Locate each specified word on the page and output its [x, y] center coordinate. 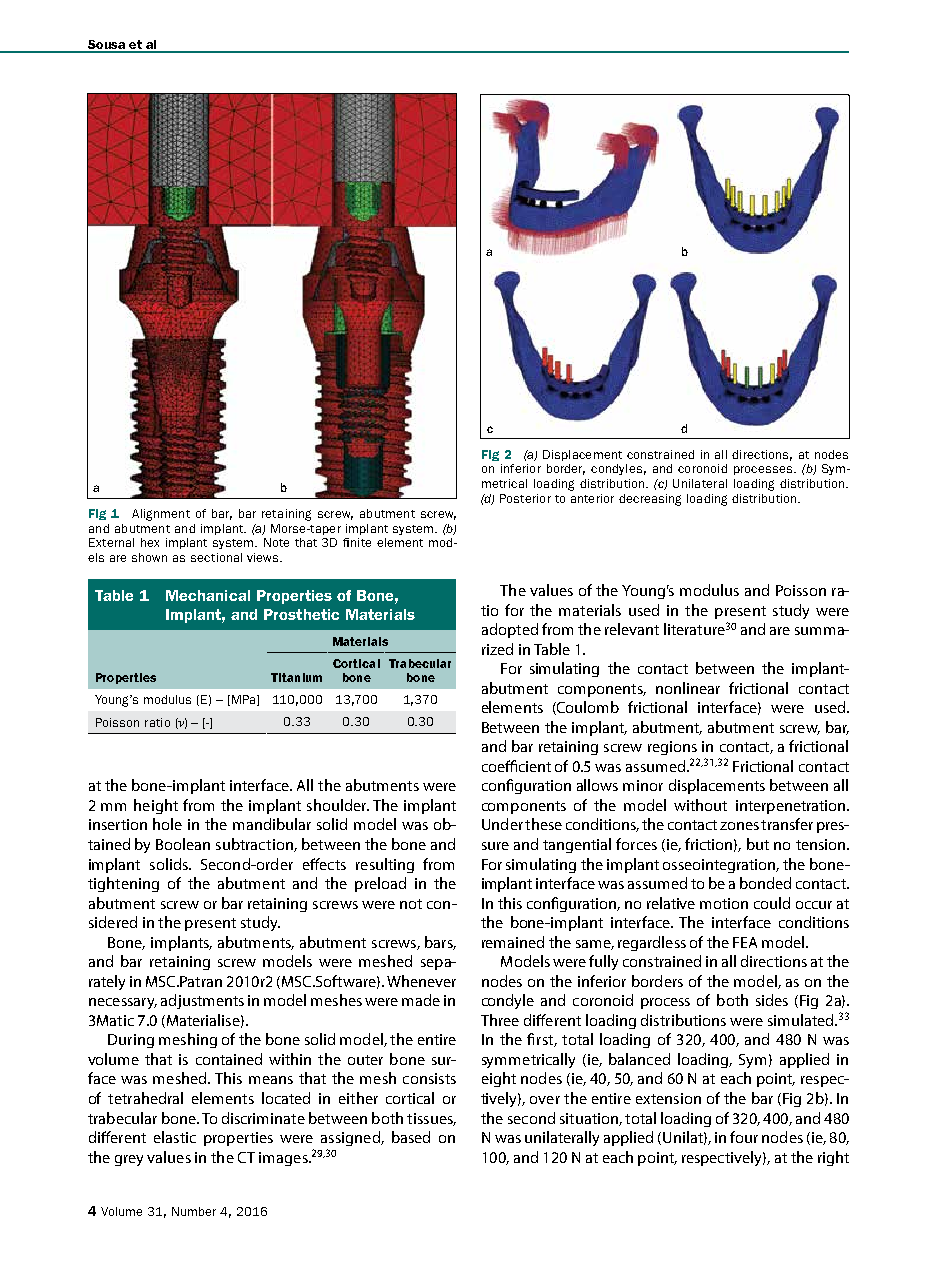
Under [502, 824]
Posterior [525, 498]
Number [194, 1211]
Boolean [183, 844]
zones [739, 826]
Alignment [161, 515]
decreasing [650, 500]
